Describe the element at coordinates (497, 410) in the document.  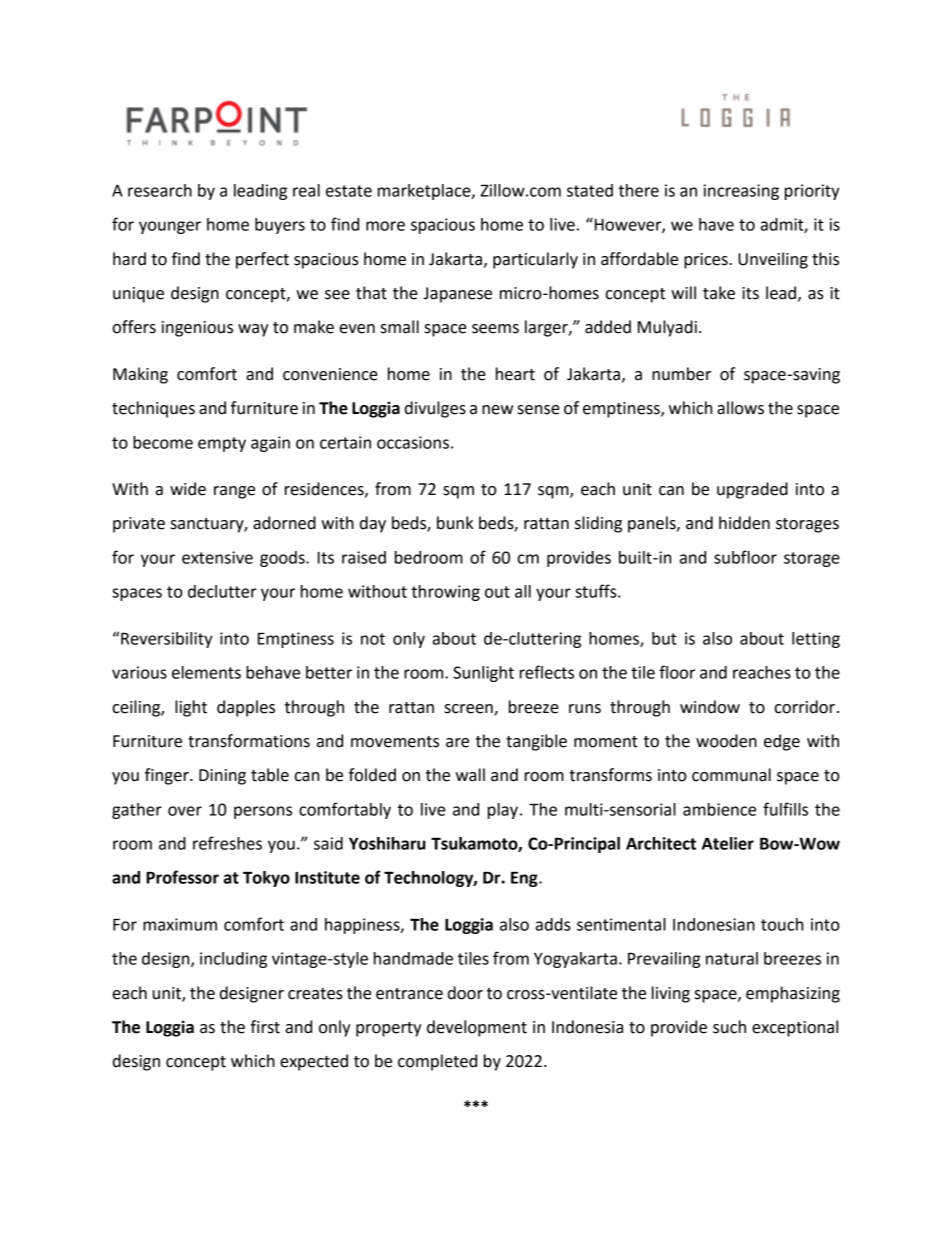
I see `new` at that location.
